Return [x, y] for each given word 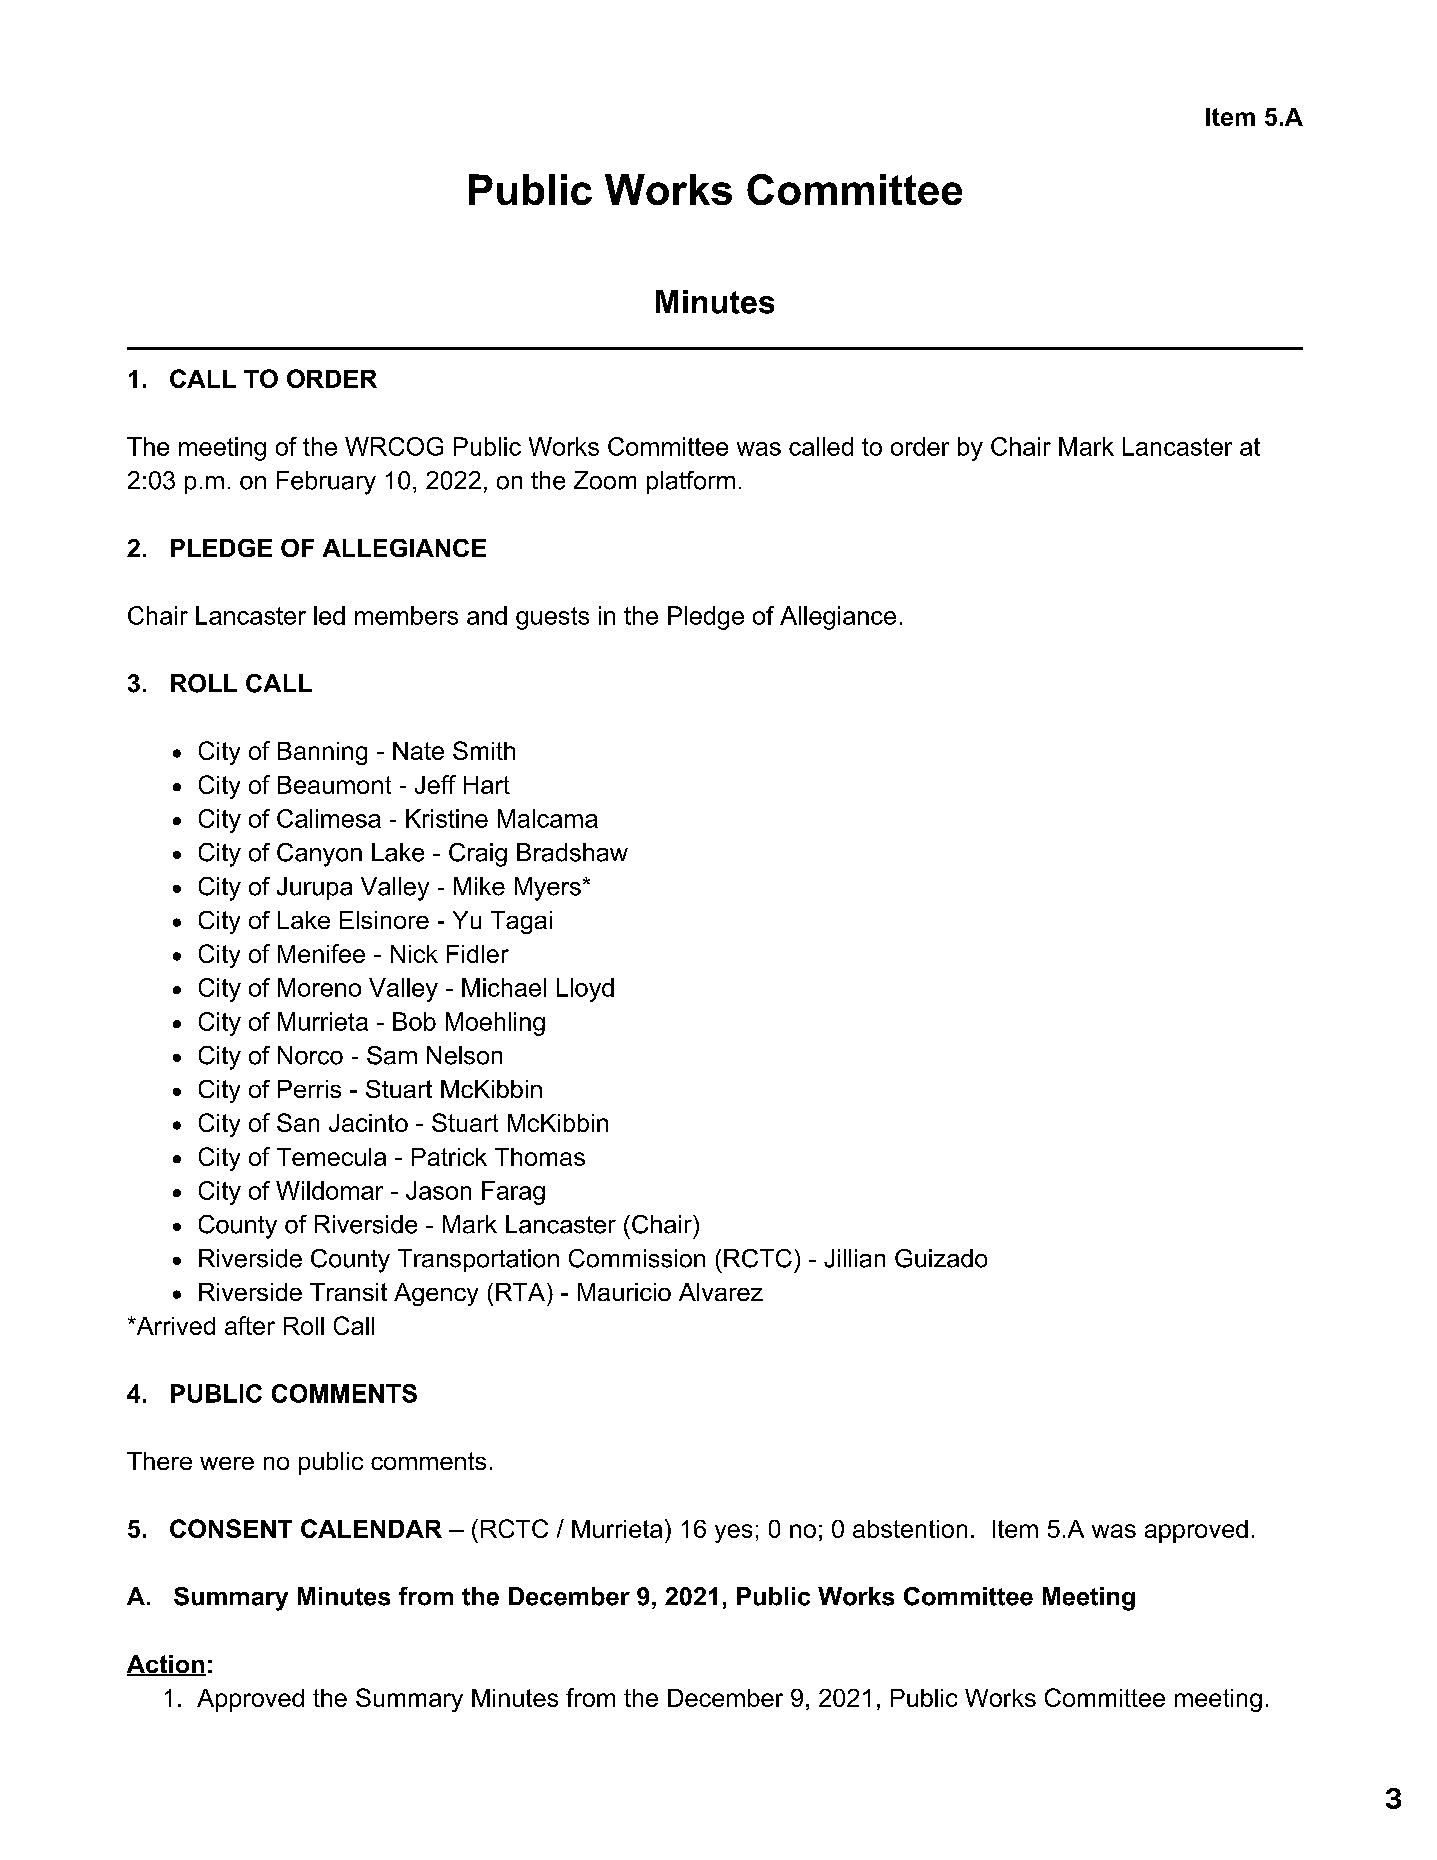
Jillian [854, 1258]
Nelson [464, 1055]
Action [166, 1665]
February [326, 483]
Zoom [605, 480]
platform [691, 482]
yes [733, 1533]
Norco [310, 1055]
